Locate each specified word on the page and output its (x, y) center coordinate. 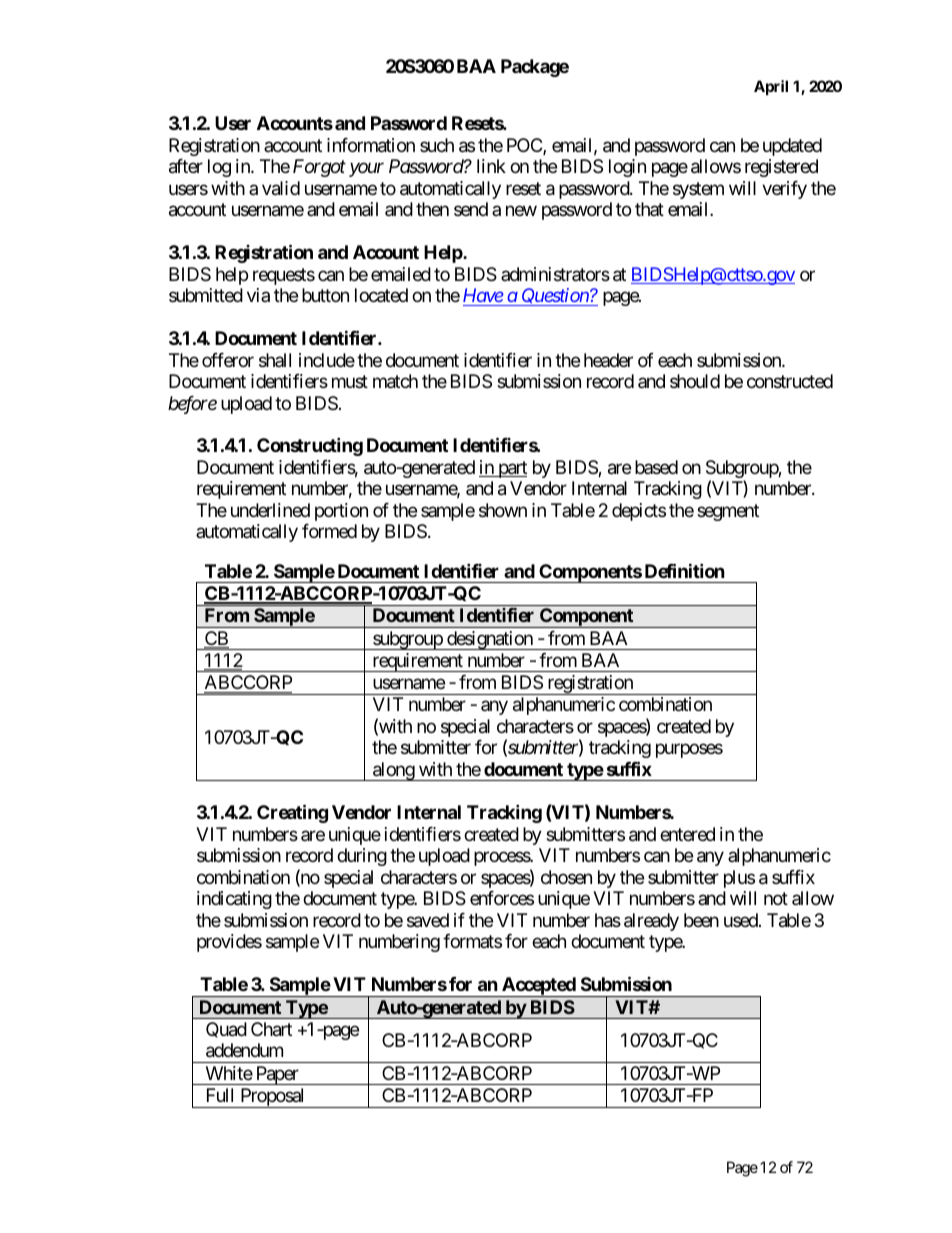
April (771, 87)
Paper (276, 1075)
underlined (270, 510)
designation (490, 640)
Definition (685, 570)
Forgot (319, 168)
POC (525, 146)
